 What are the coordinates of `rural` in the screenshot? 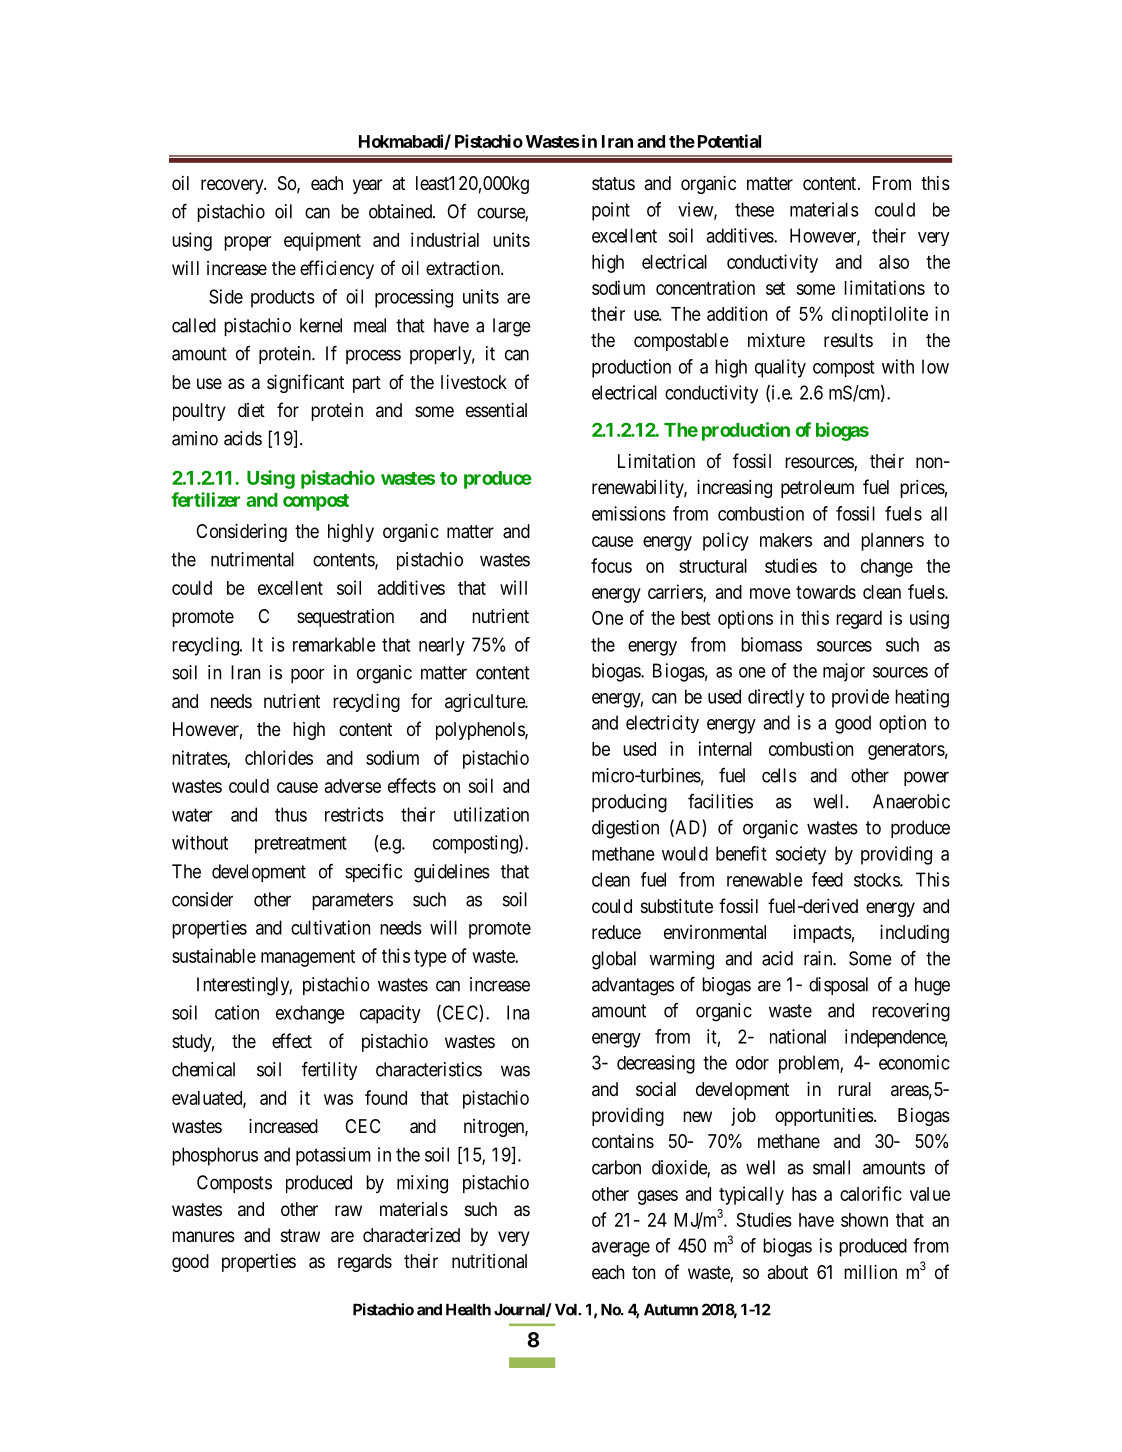 It's located at (854, 1089).
